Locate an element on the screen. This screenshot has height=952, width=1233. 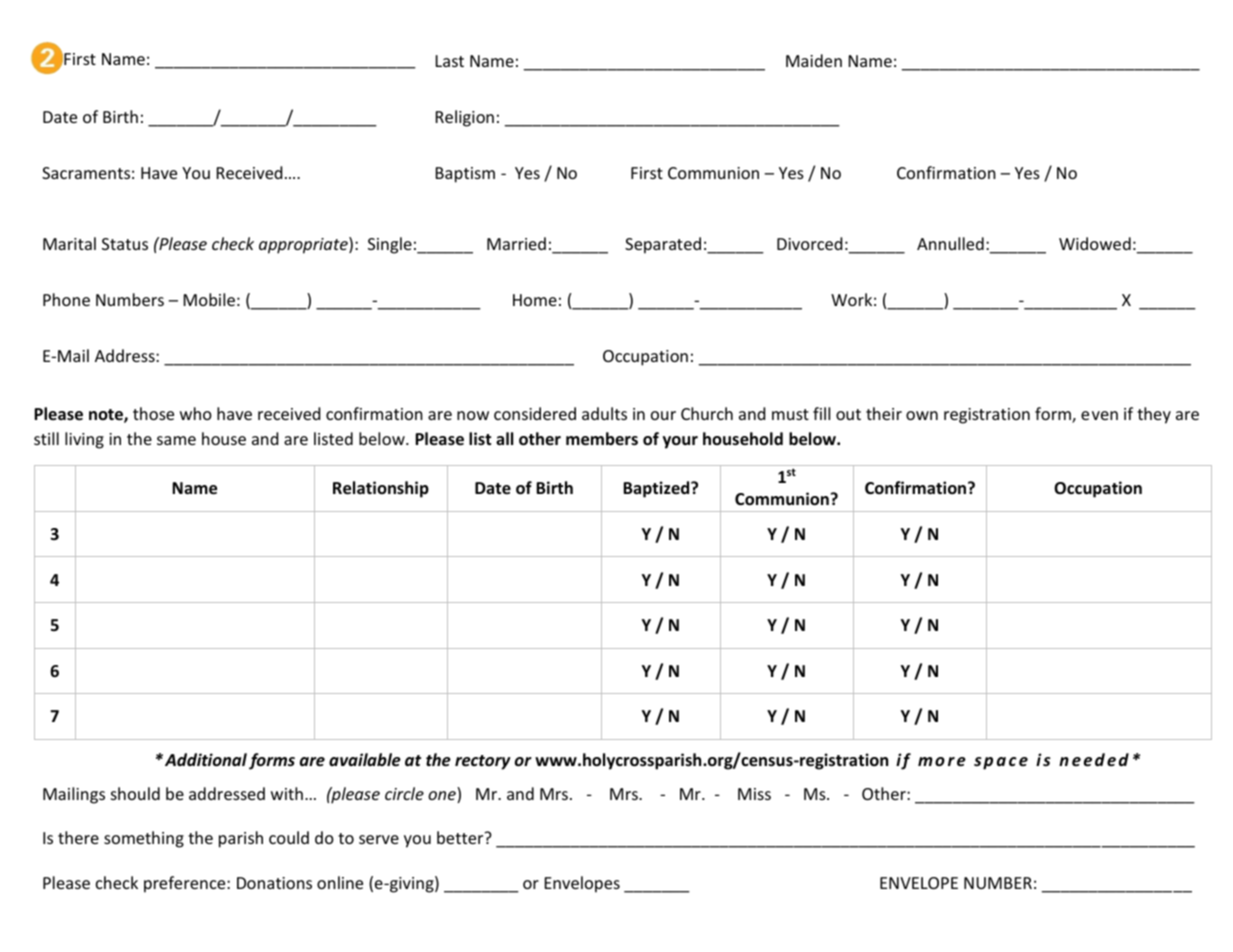
even is located at coordinates (1099, 415).
